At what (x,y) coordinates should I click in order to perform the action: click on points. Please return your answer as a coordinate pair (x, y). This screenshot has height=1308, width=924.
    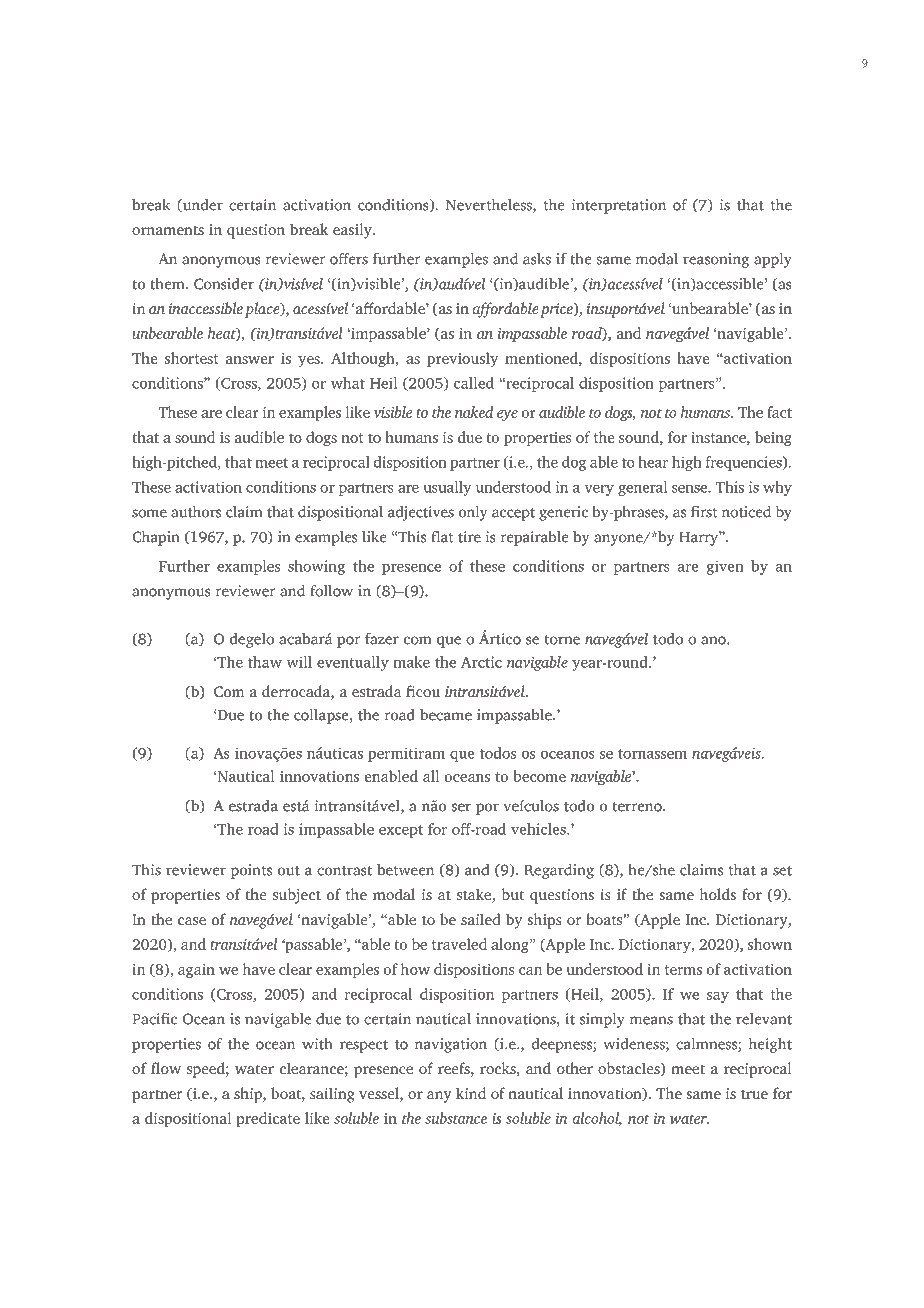
    Looking at the image, I should click on (251, 871).
